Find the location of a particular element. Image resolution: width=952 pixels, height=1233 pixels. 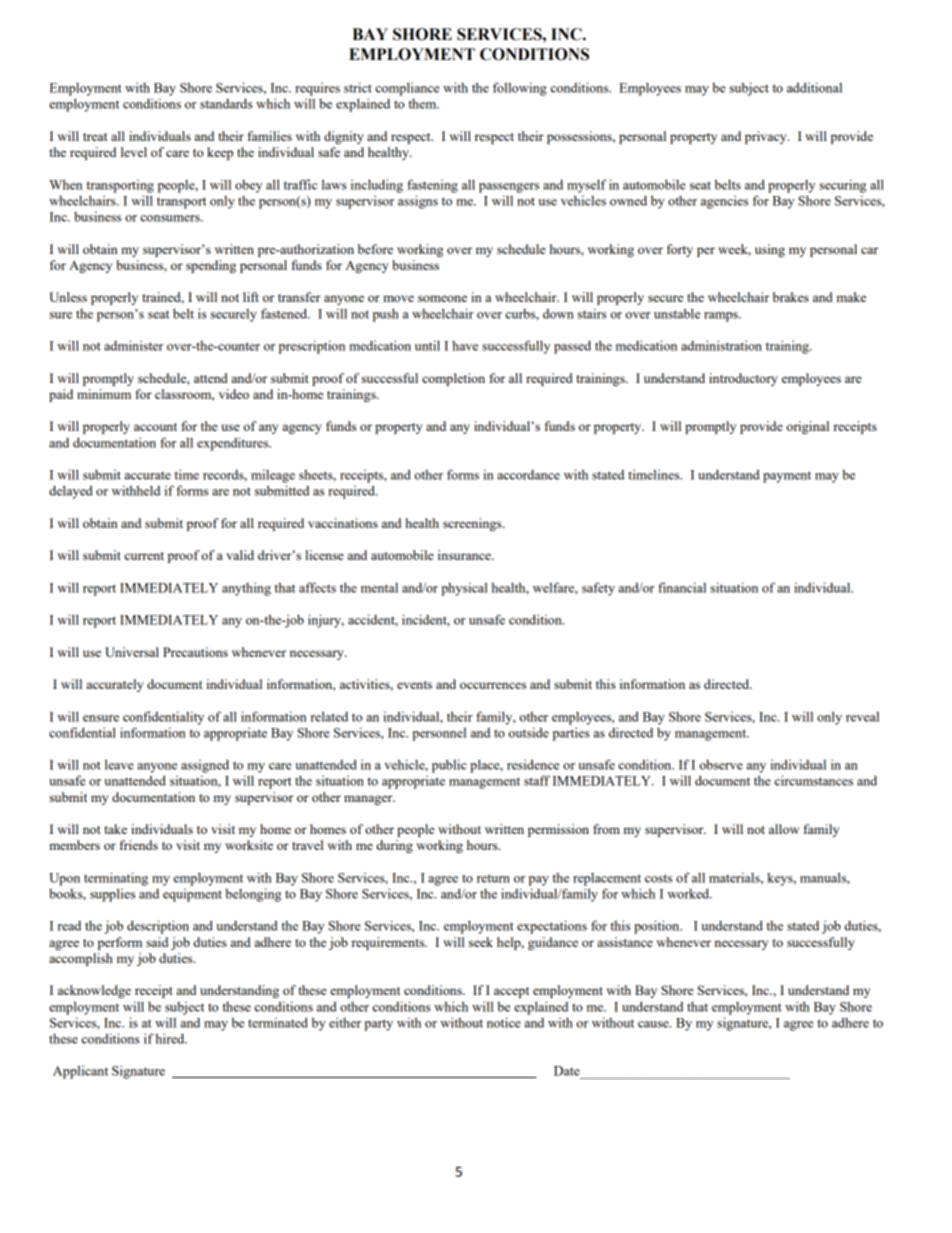

screenings is located at coordinates (473, 524).
